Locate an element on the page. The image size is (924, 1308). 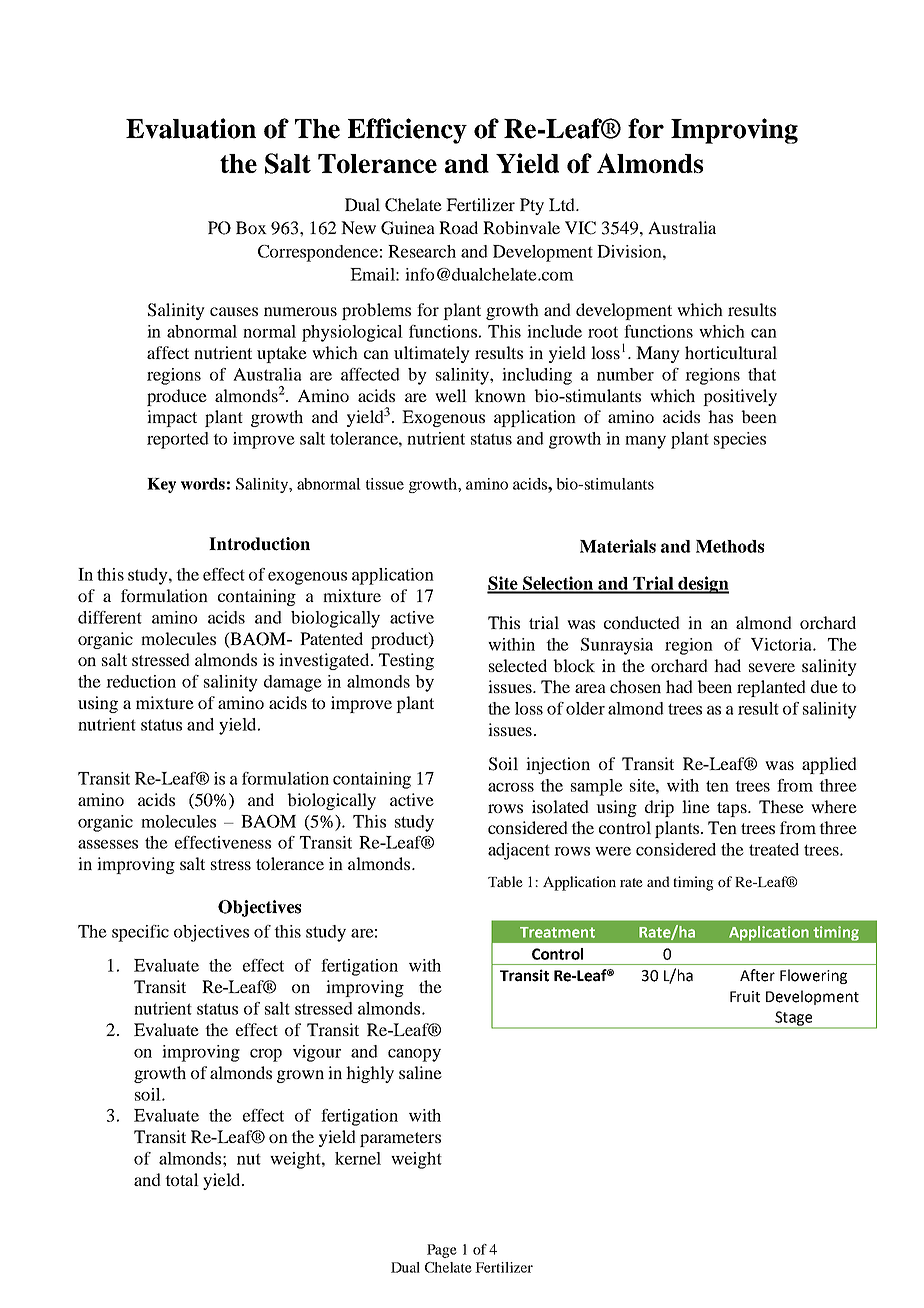
Stage is located at coordinates (794, 1019).
